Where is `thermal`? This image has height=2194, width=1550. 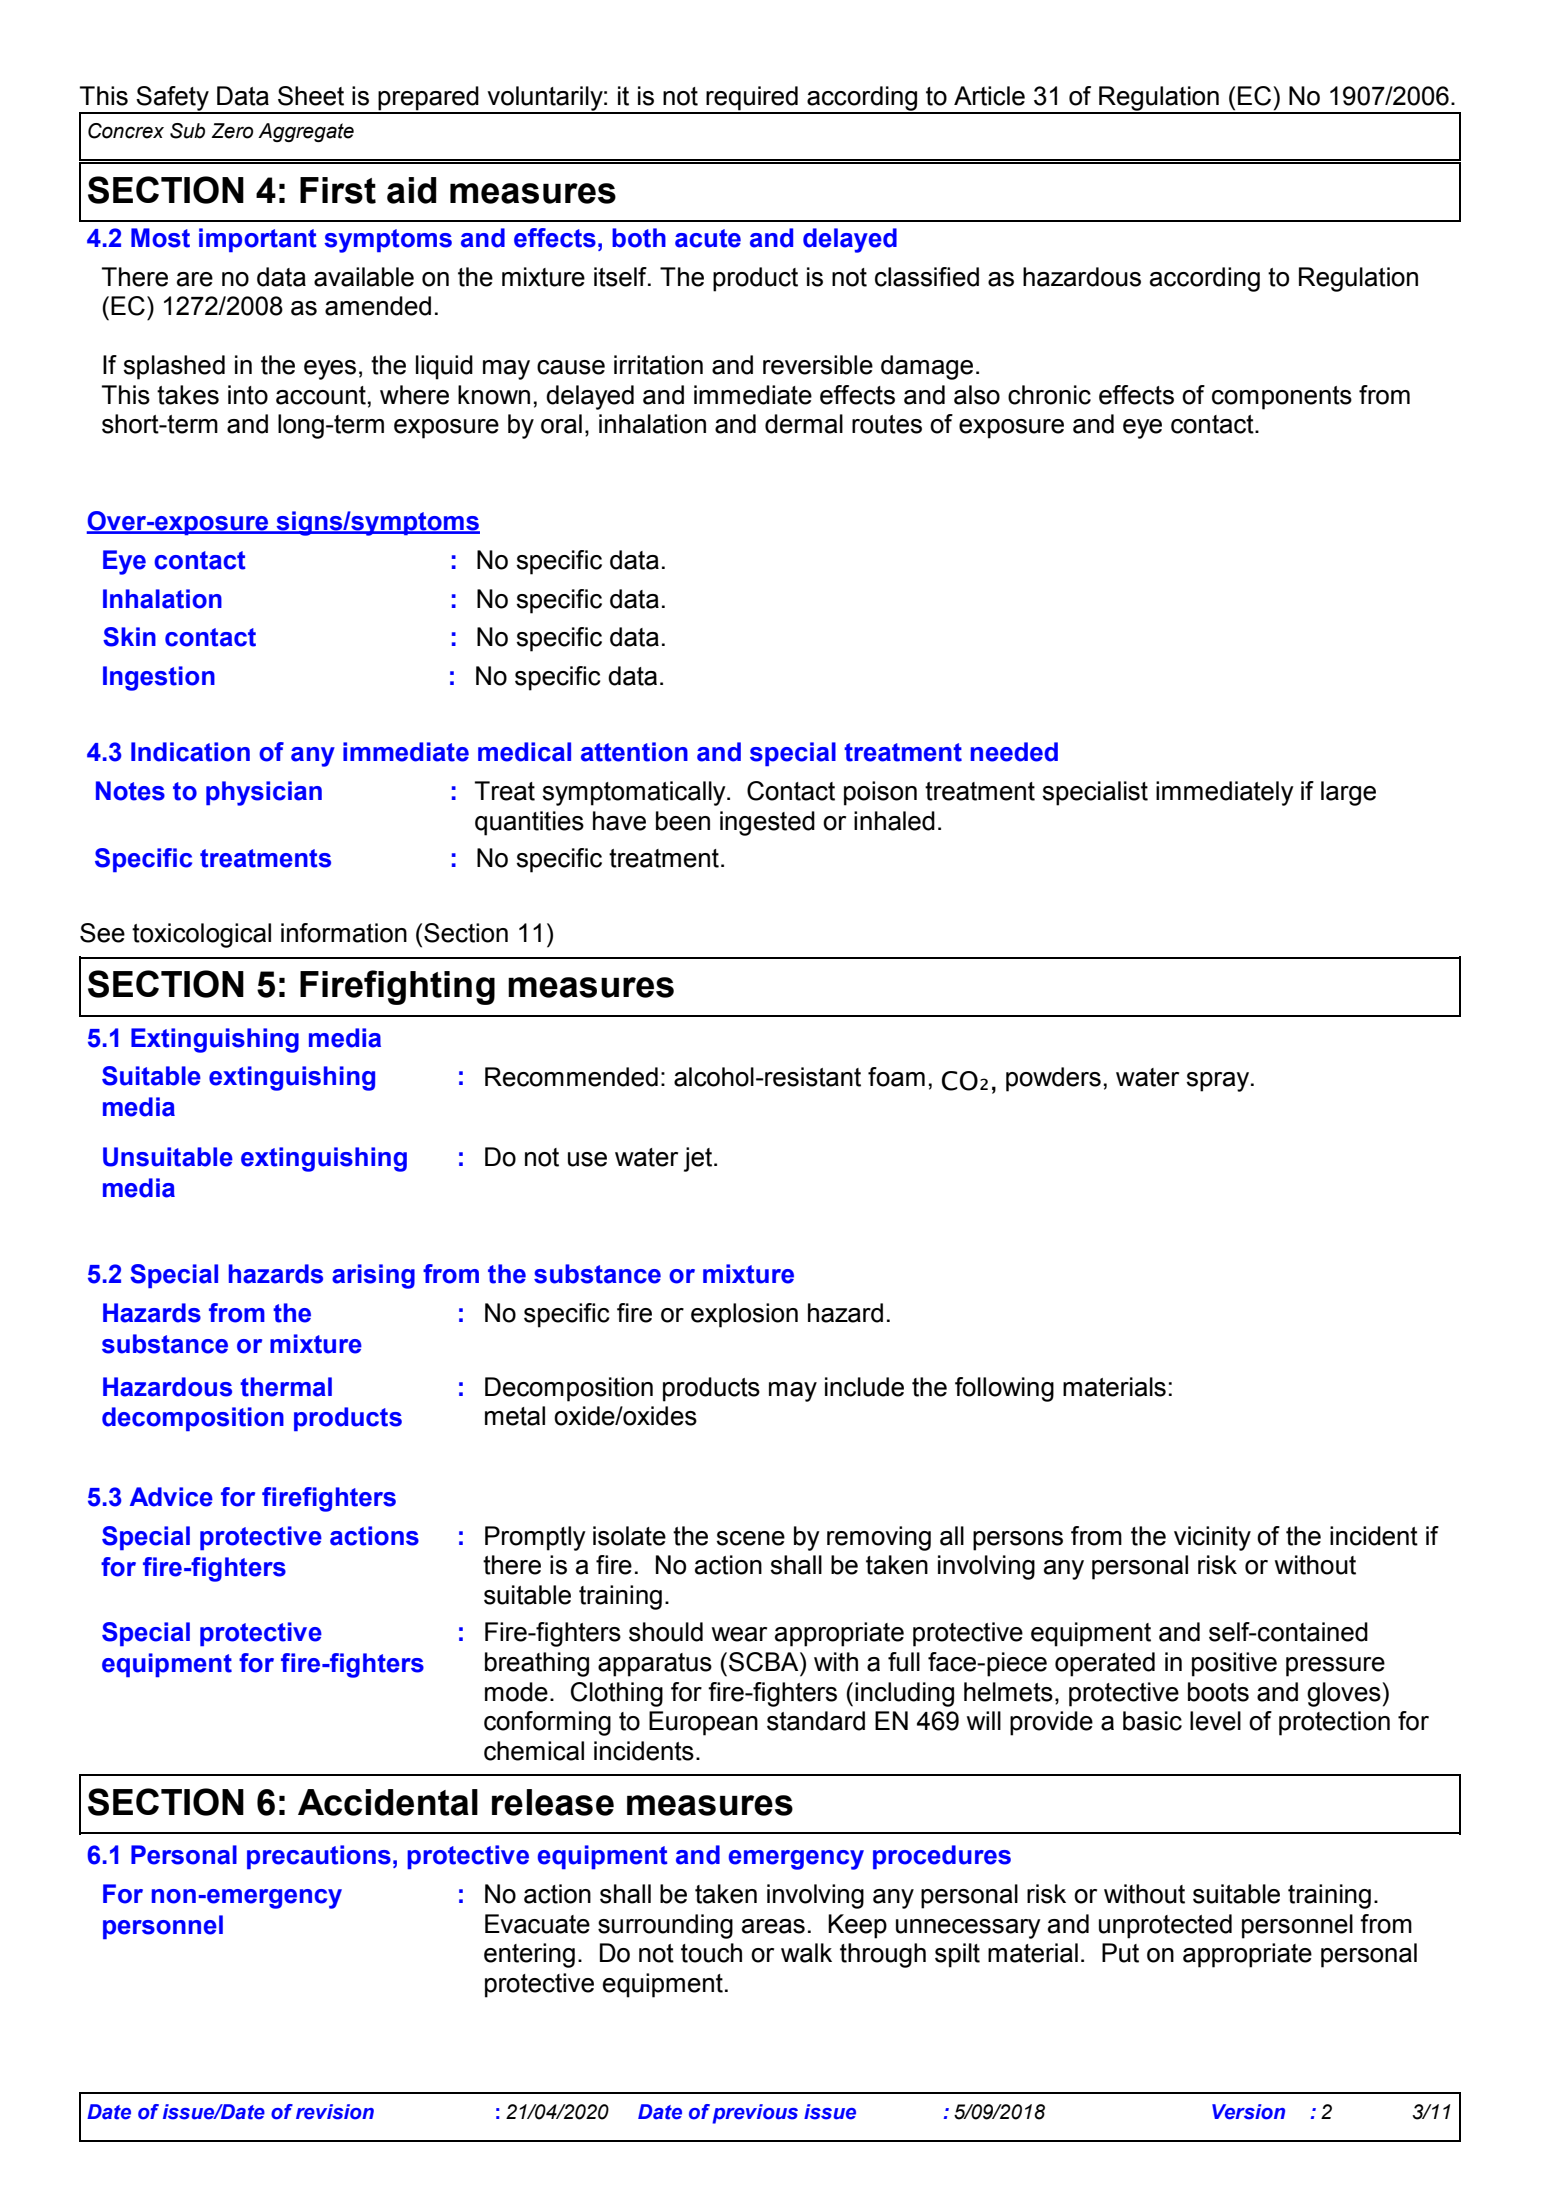 thermal is located at coordinates (286, 1387).
